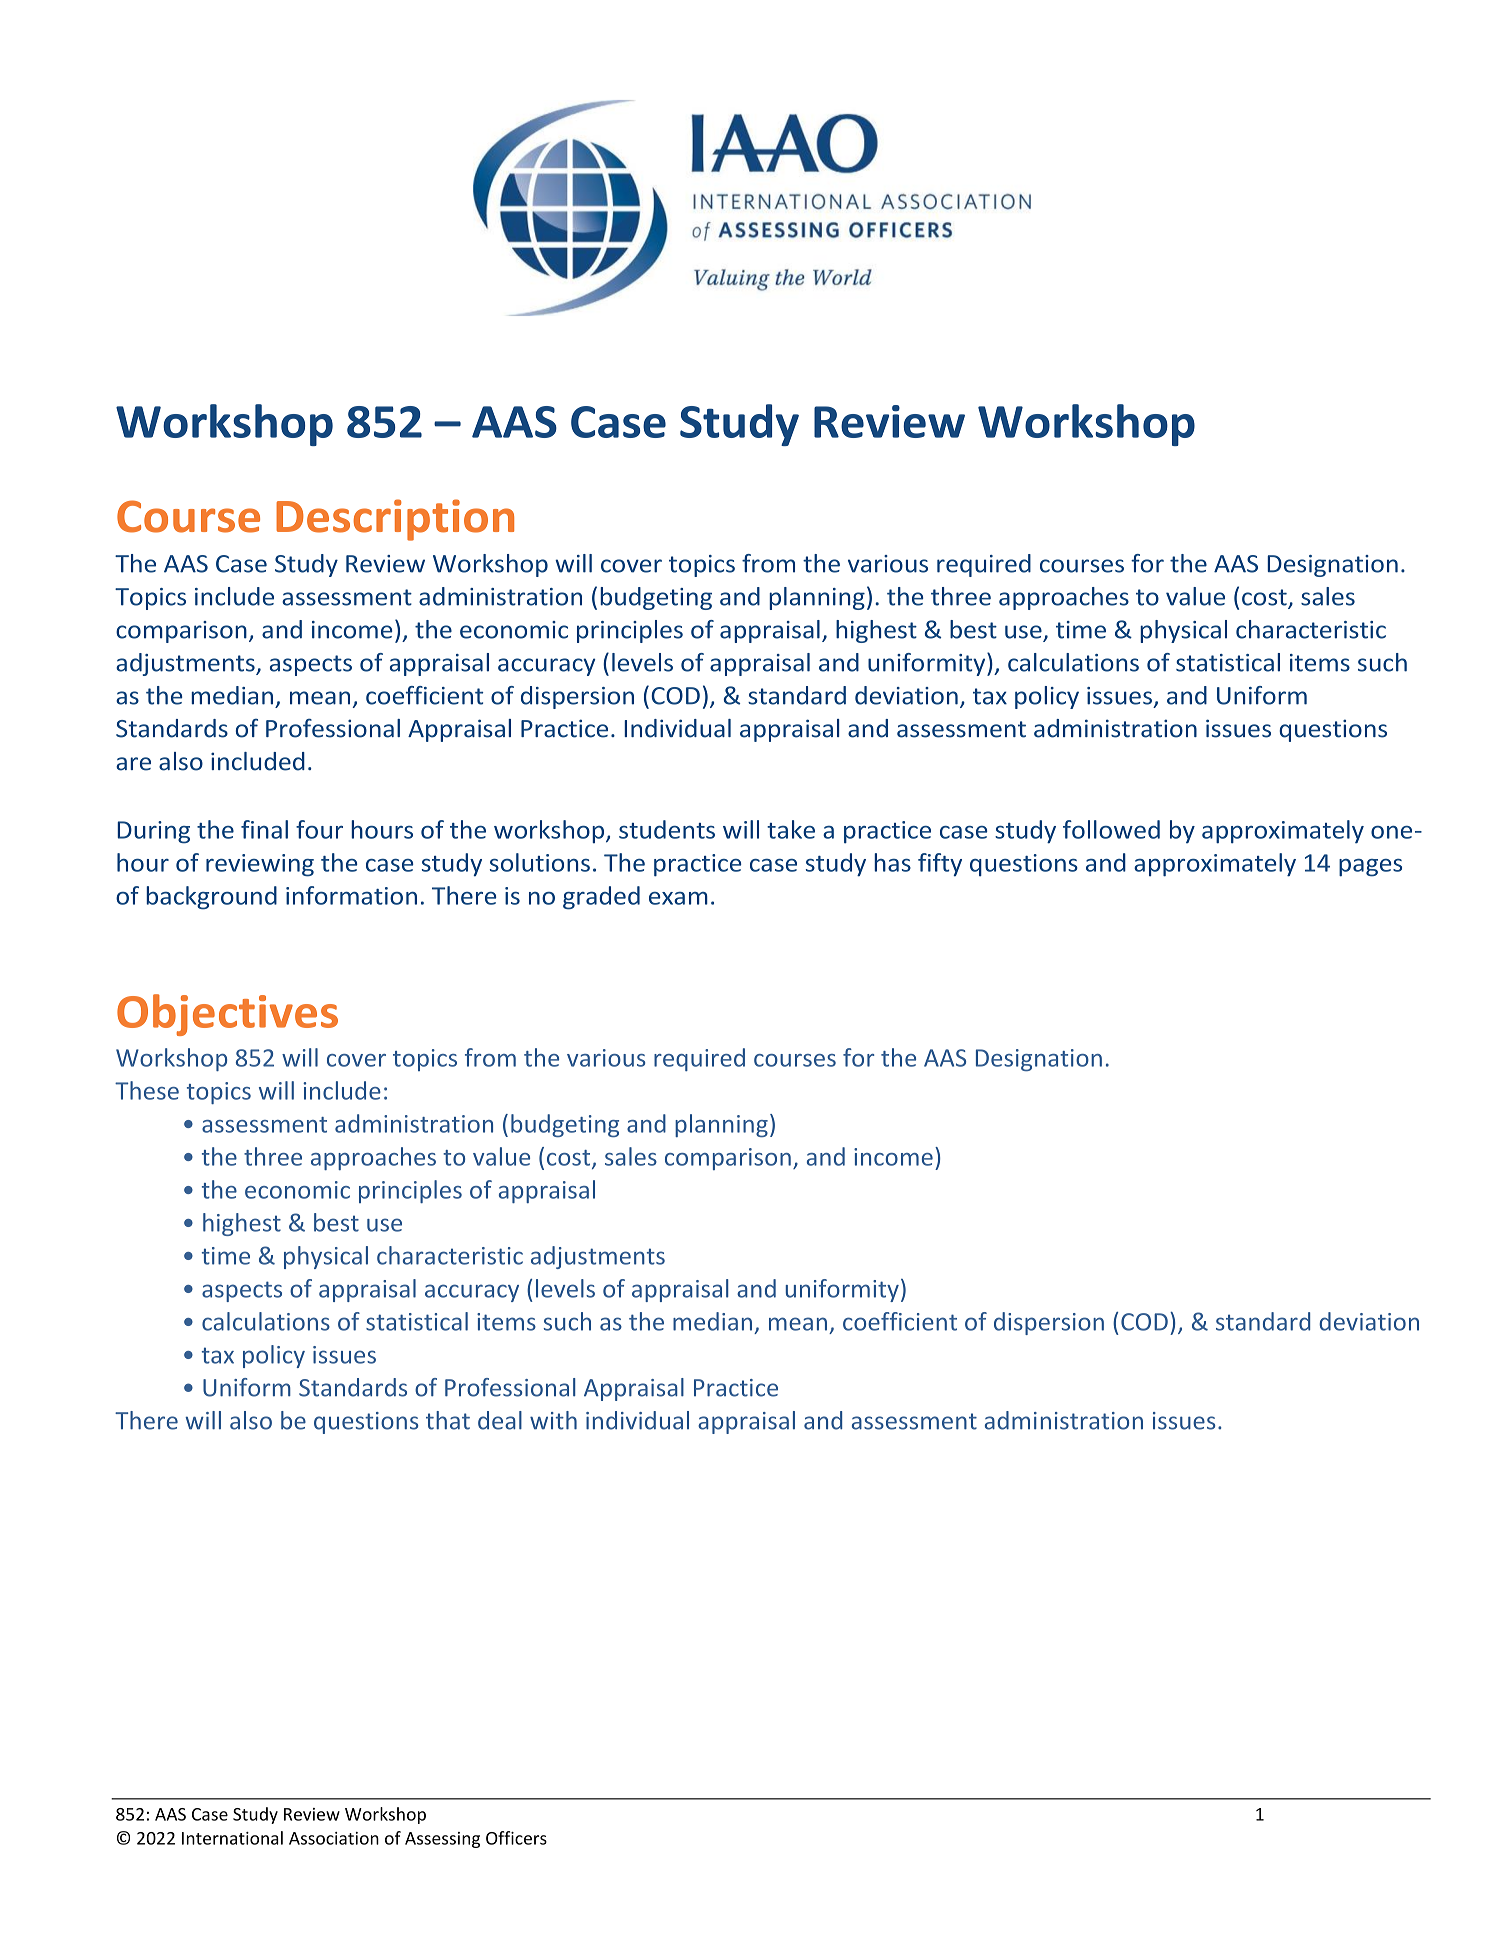  I want to click on followed, so click(1111, 829).
